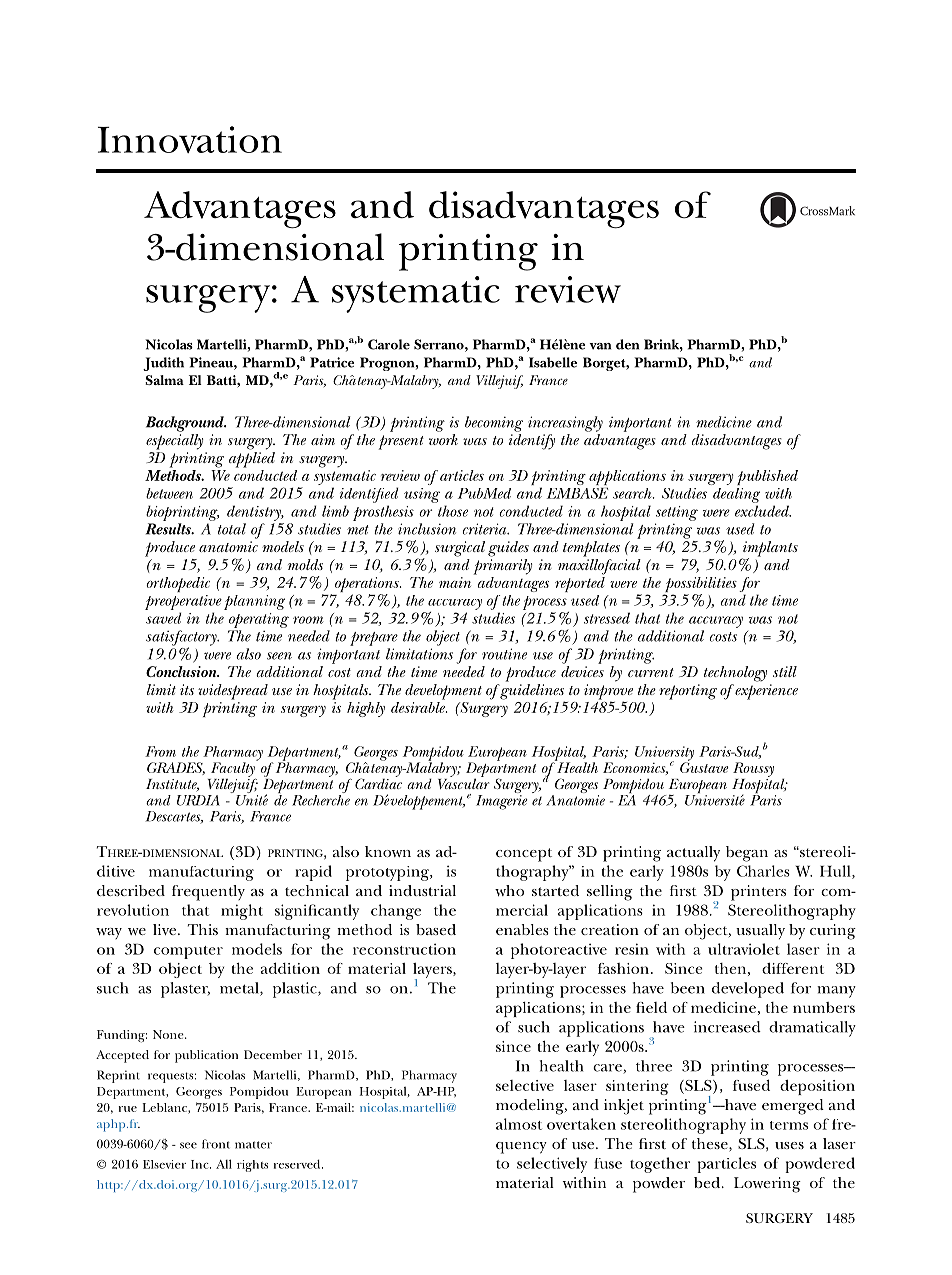 This image has width=952, height=1275. I want to click on Innovation, so click(190, 139).
